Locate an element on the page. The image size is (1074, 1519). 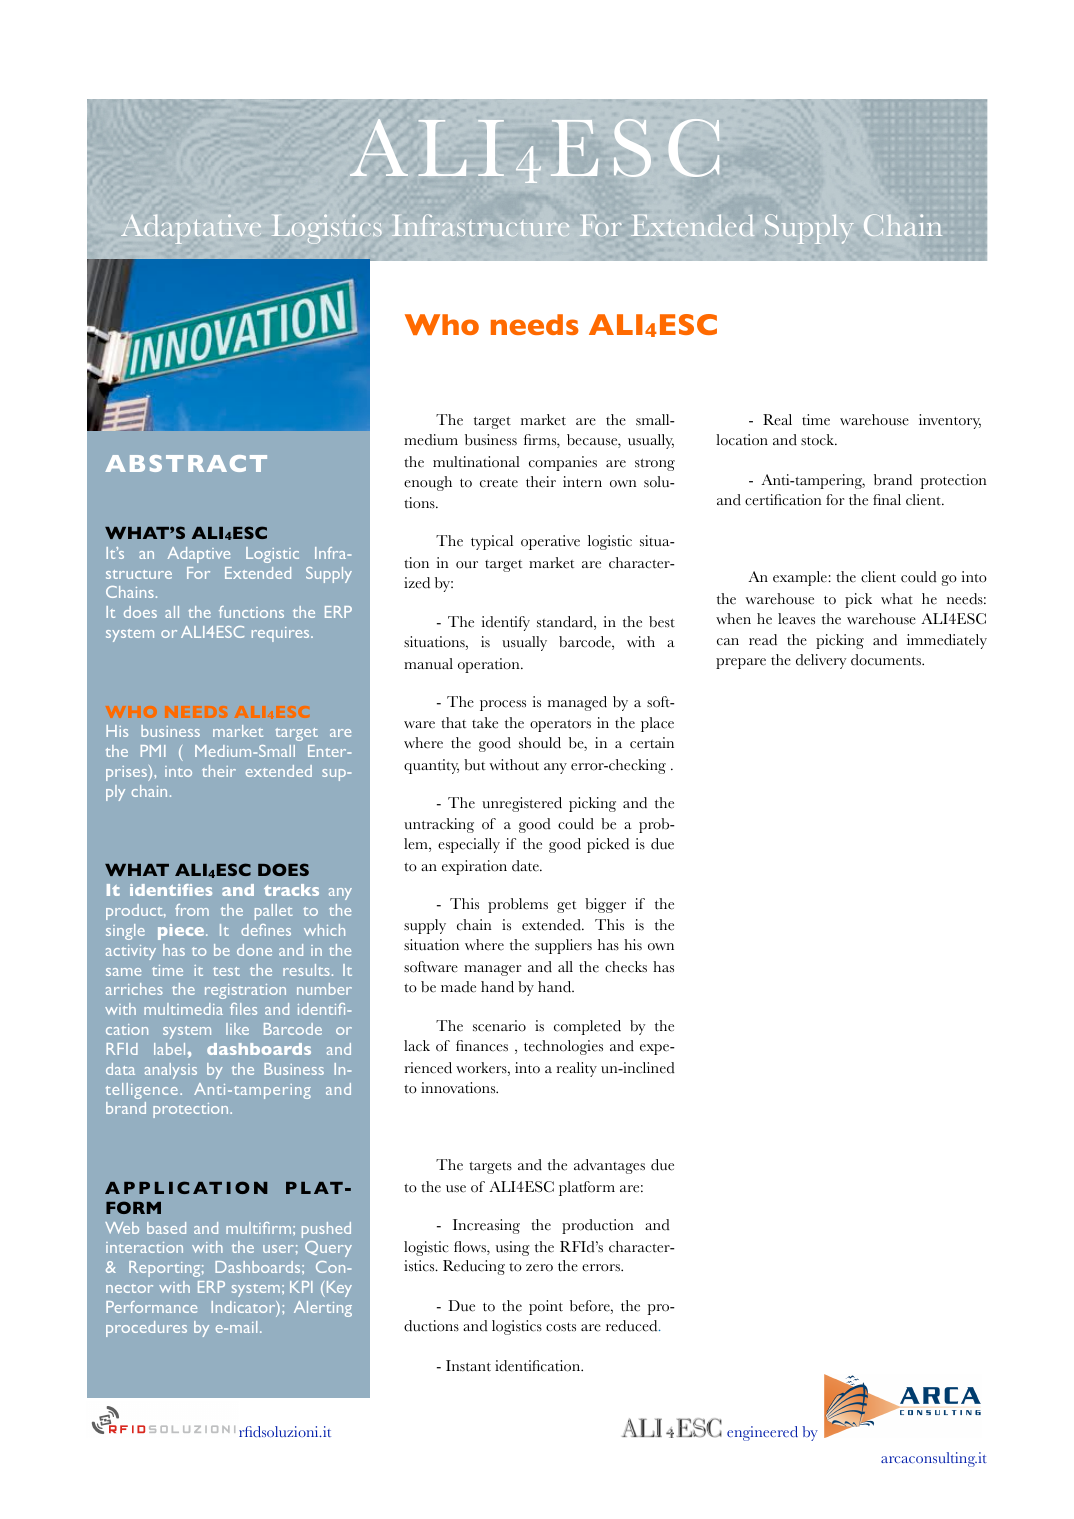
suppliers is located at coordinates (563, 946).
